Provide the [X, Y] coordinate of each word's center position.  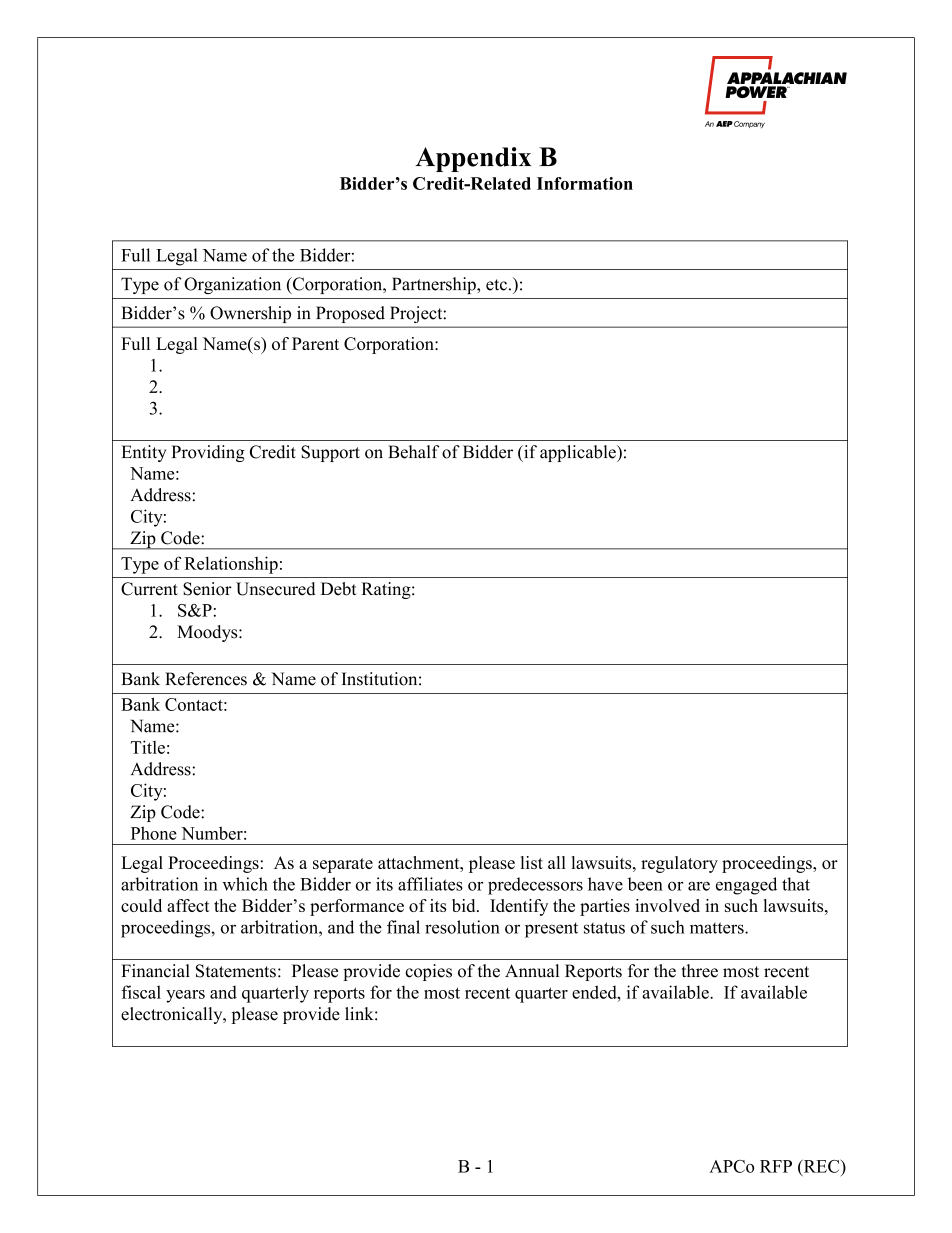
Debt [339, 589]
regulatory [679, 864]
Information [585, 183]
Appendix [473, 159]
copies [428, 972]
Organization [232, 285]
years [185, 996]
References [206, 679]
